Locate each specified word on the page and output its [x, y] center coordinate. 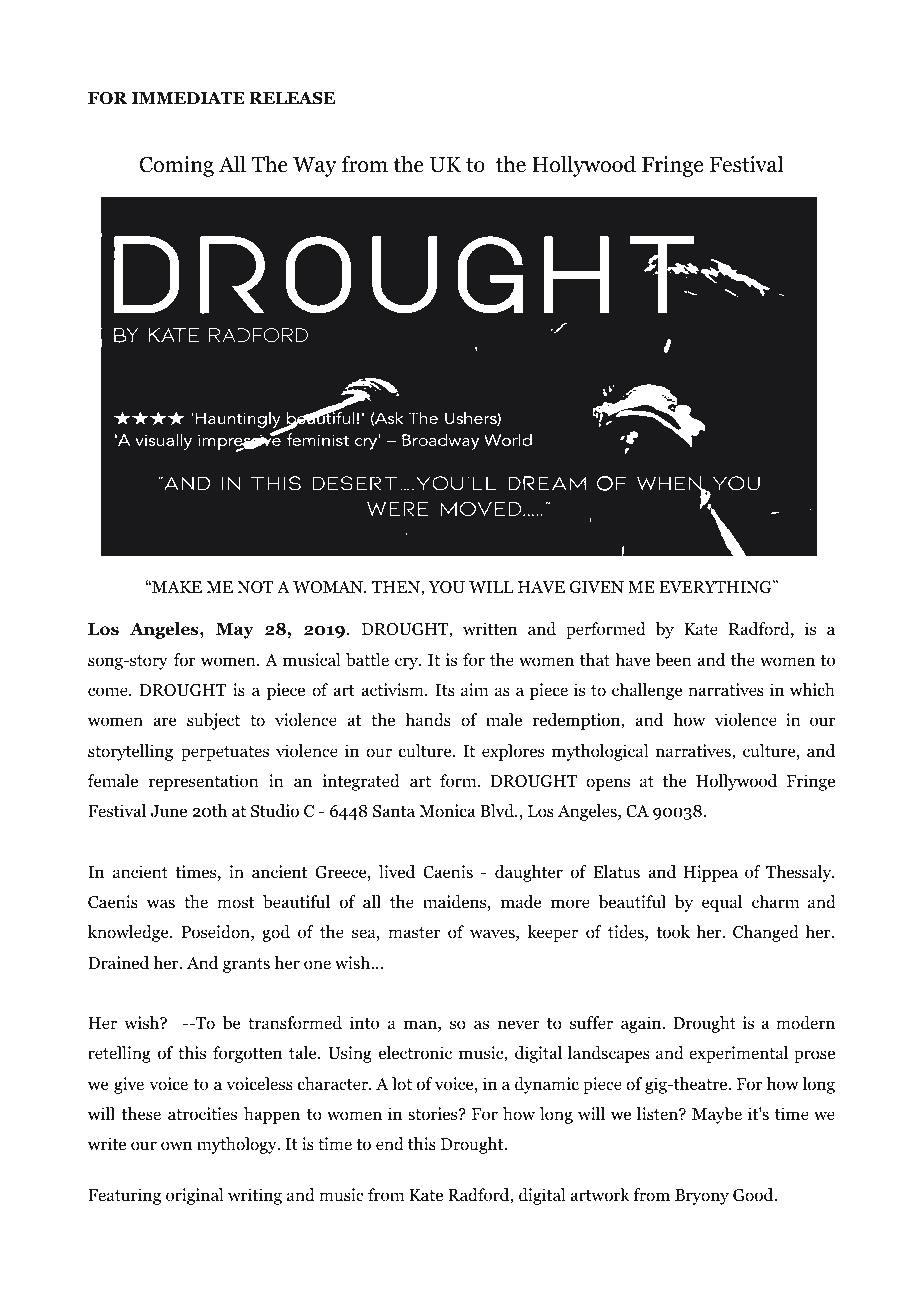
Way [315, 167]
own [176, 1146]
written [490, 628]
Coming [177, 166]
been [673, 660]
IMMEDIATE [188, 98]
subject [213, 721]
